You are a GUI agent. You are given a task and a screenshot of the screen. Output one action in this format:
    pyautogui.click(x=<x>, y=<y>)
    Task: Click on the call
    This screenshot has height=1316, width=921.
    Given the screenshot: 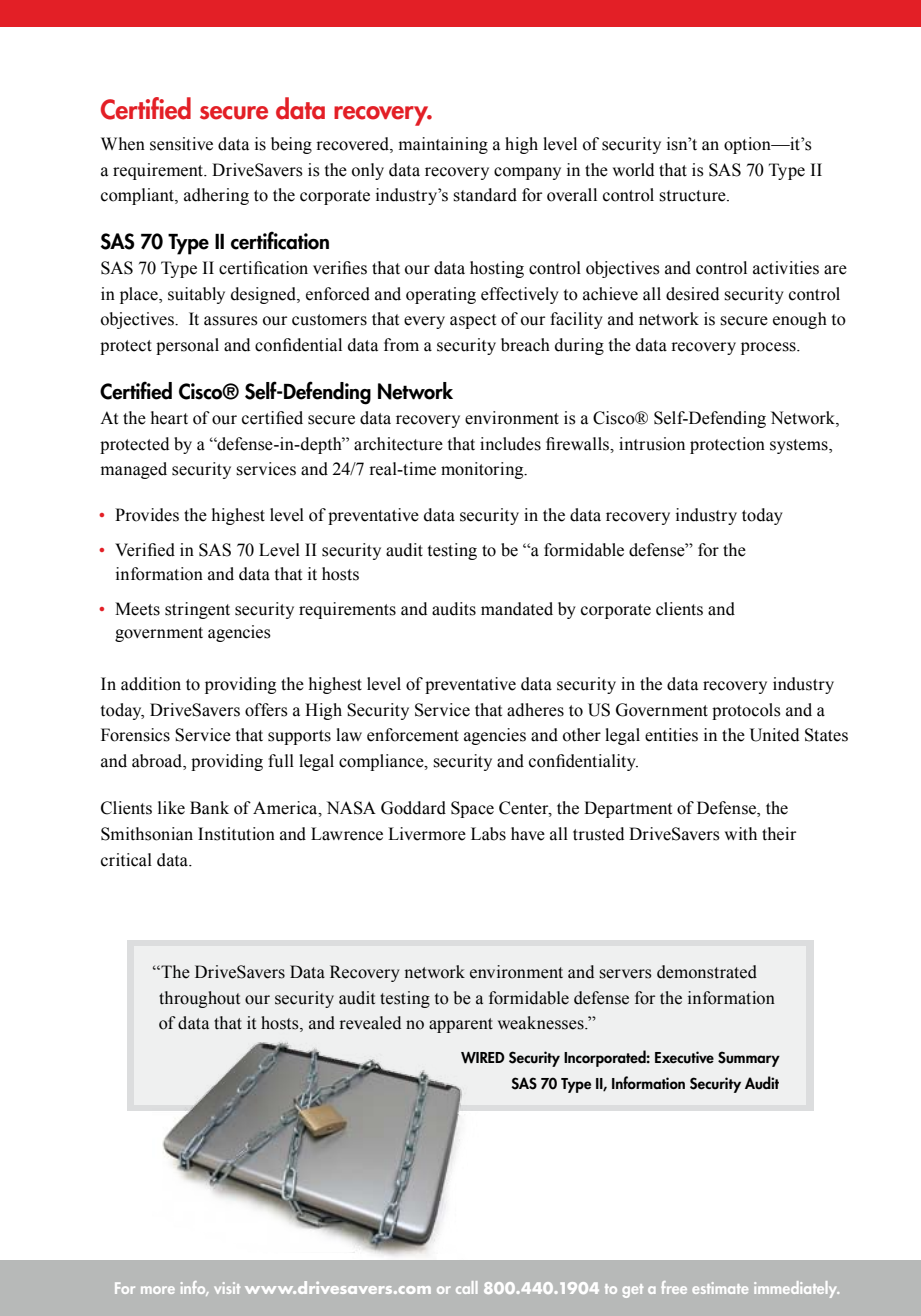 What is the action you would take?
    pyautogui.click(x=466, y=1287)
